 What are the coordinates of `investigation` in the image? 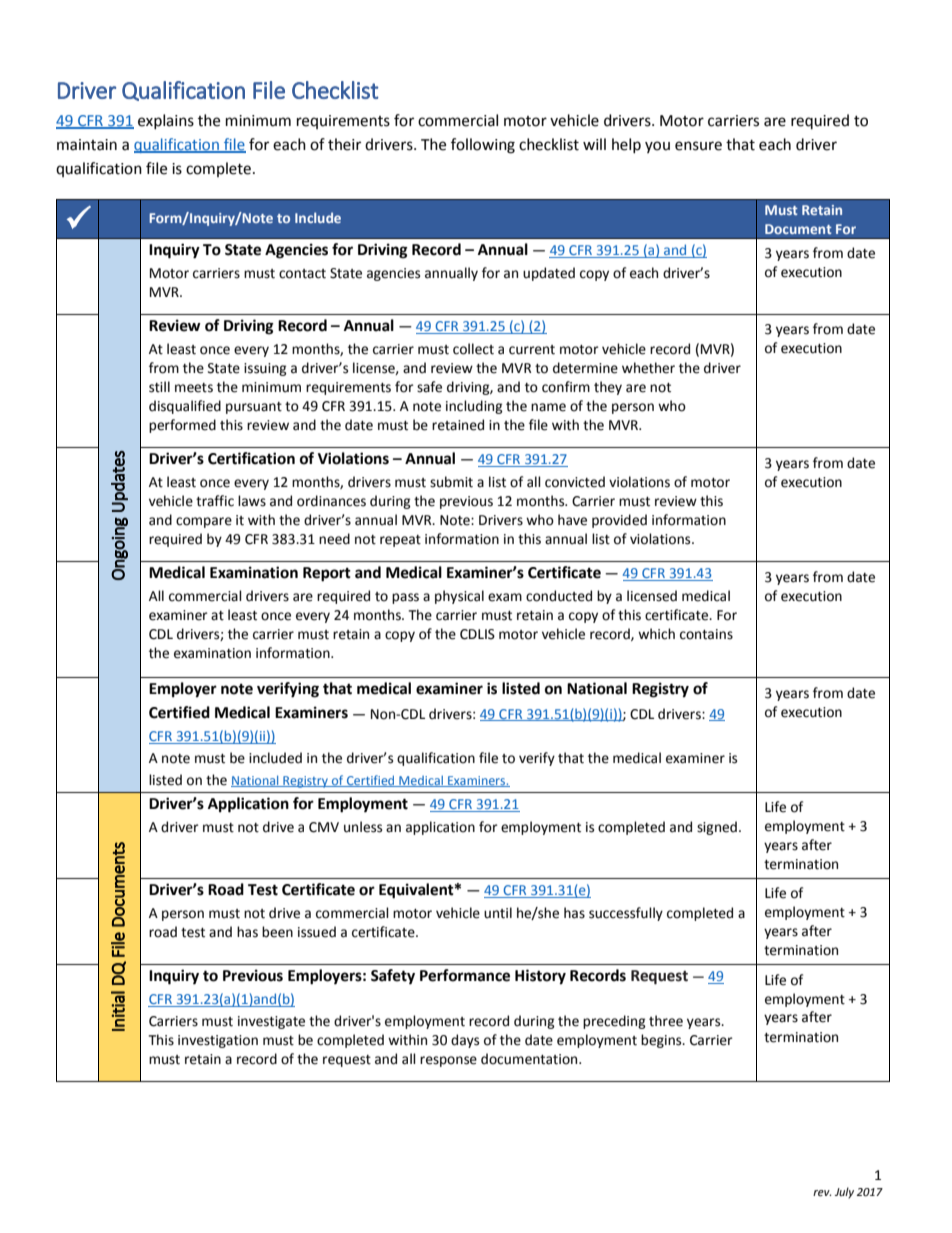 It's located at (218, 1041).
